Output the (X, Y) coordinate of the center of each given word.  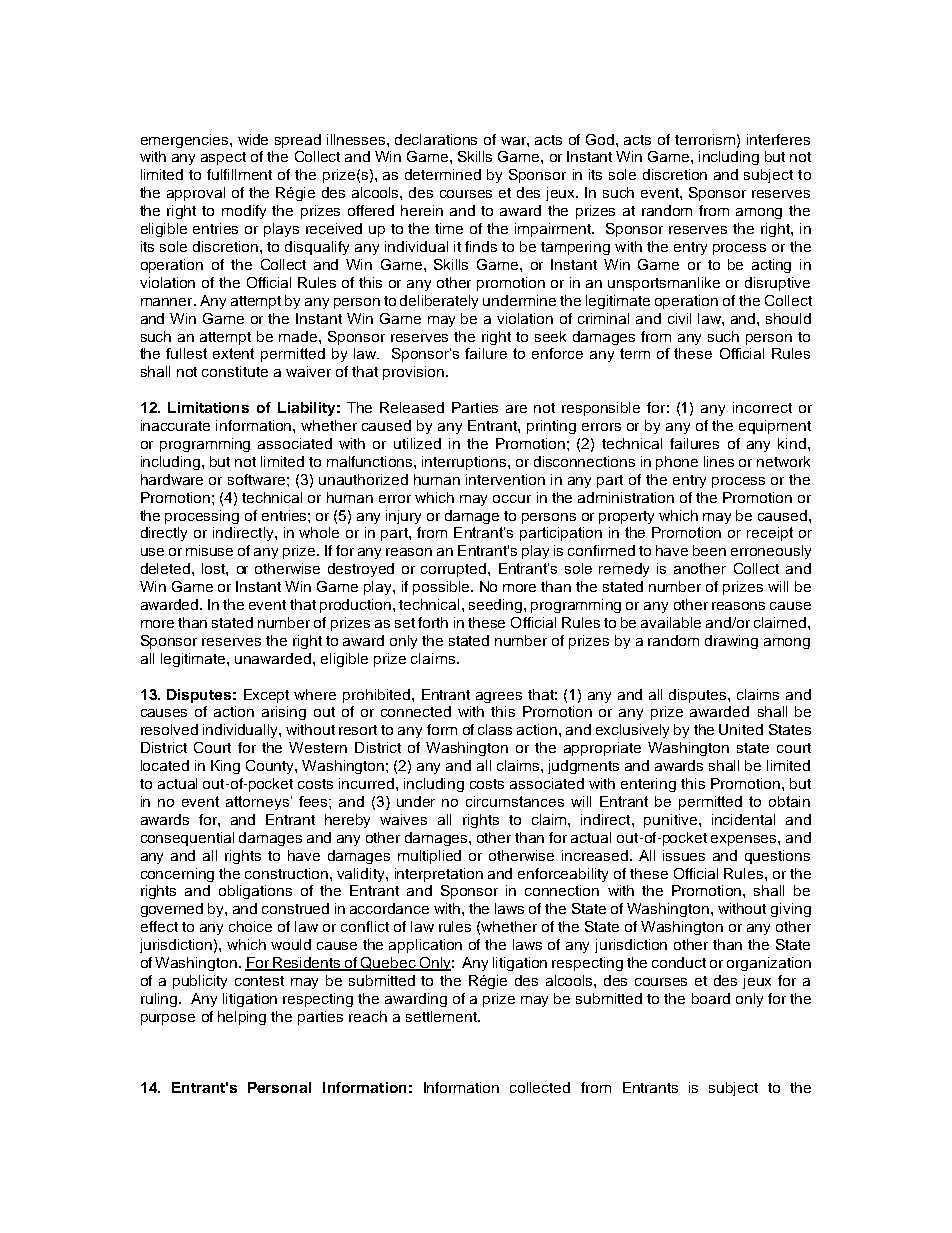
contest (259, 981)
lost (214, 568)
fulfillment (239, 174)
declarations (436, 139)
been (709, 550)
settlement (442, 1016)
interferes (778, 139)
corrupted (455, 570)
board (711, 998)
